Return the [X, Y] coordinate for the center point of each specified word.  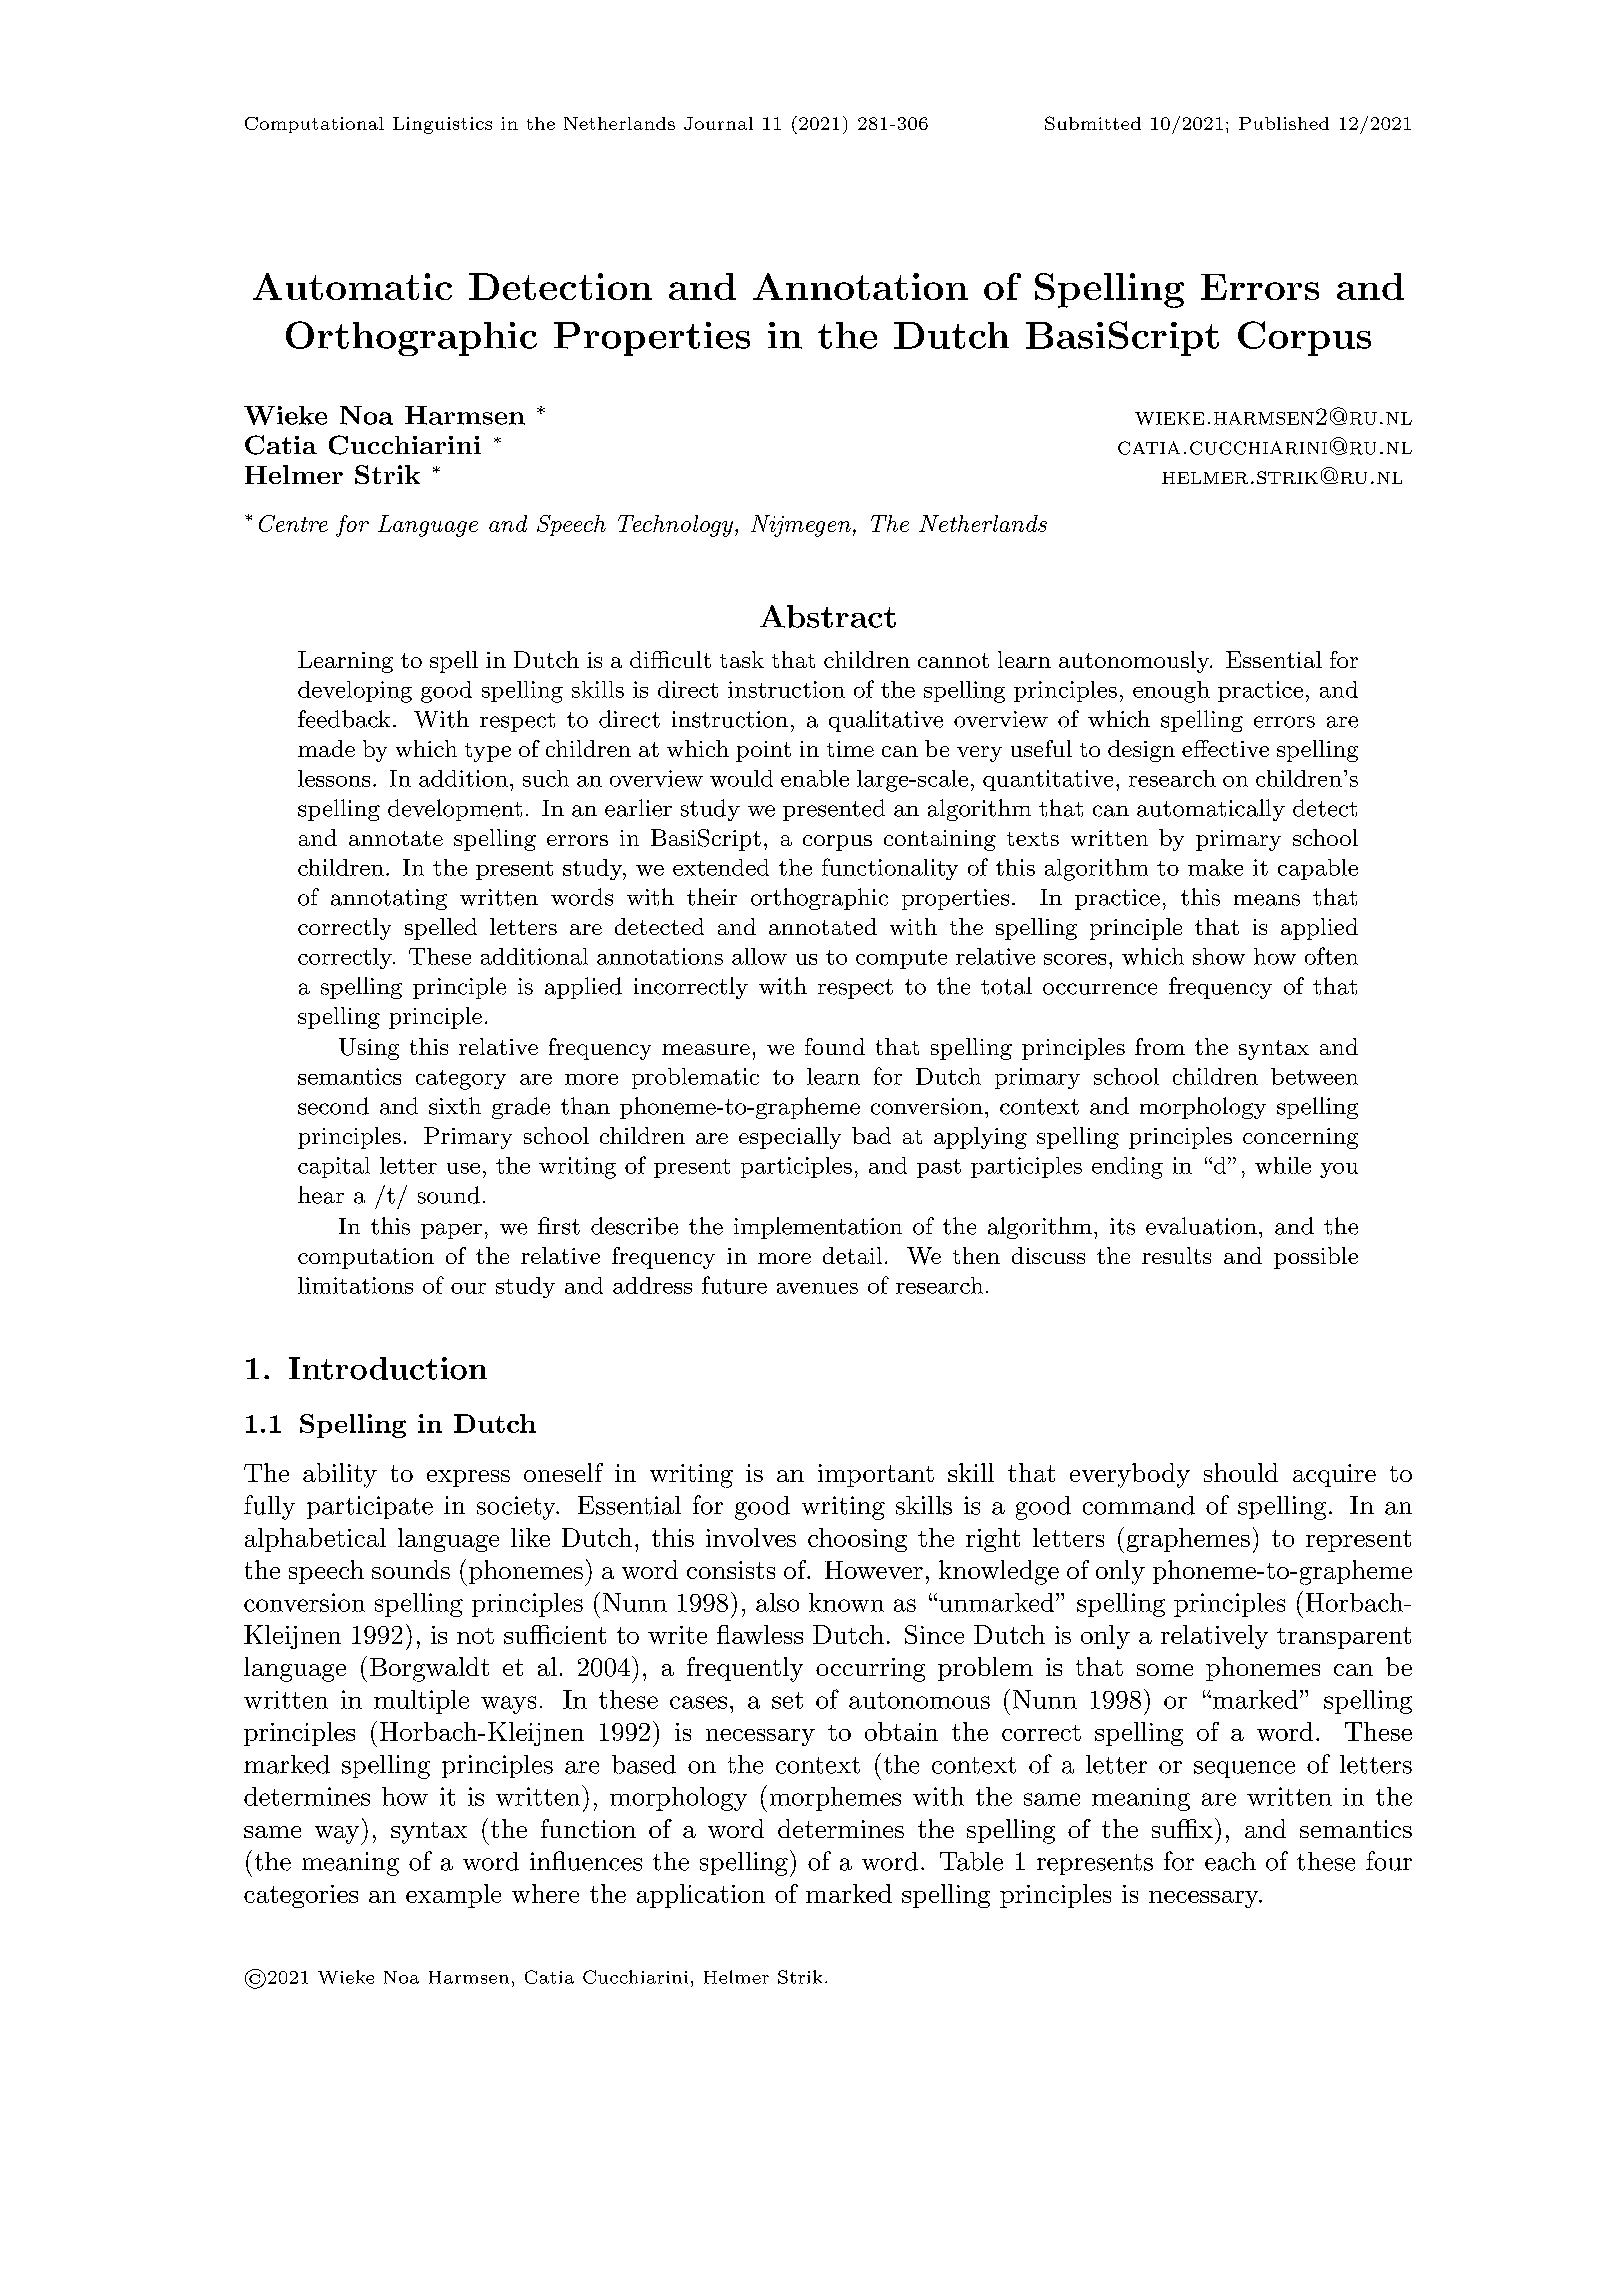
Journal [718, 123]
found [835, 1046]
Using [369, 1049]
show [1219, 956]
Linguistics [442, 125]
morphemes [833, 1798]
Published [1284, 123]
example [453, 1896]
